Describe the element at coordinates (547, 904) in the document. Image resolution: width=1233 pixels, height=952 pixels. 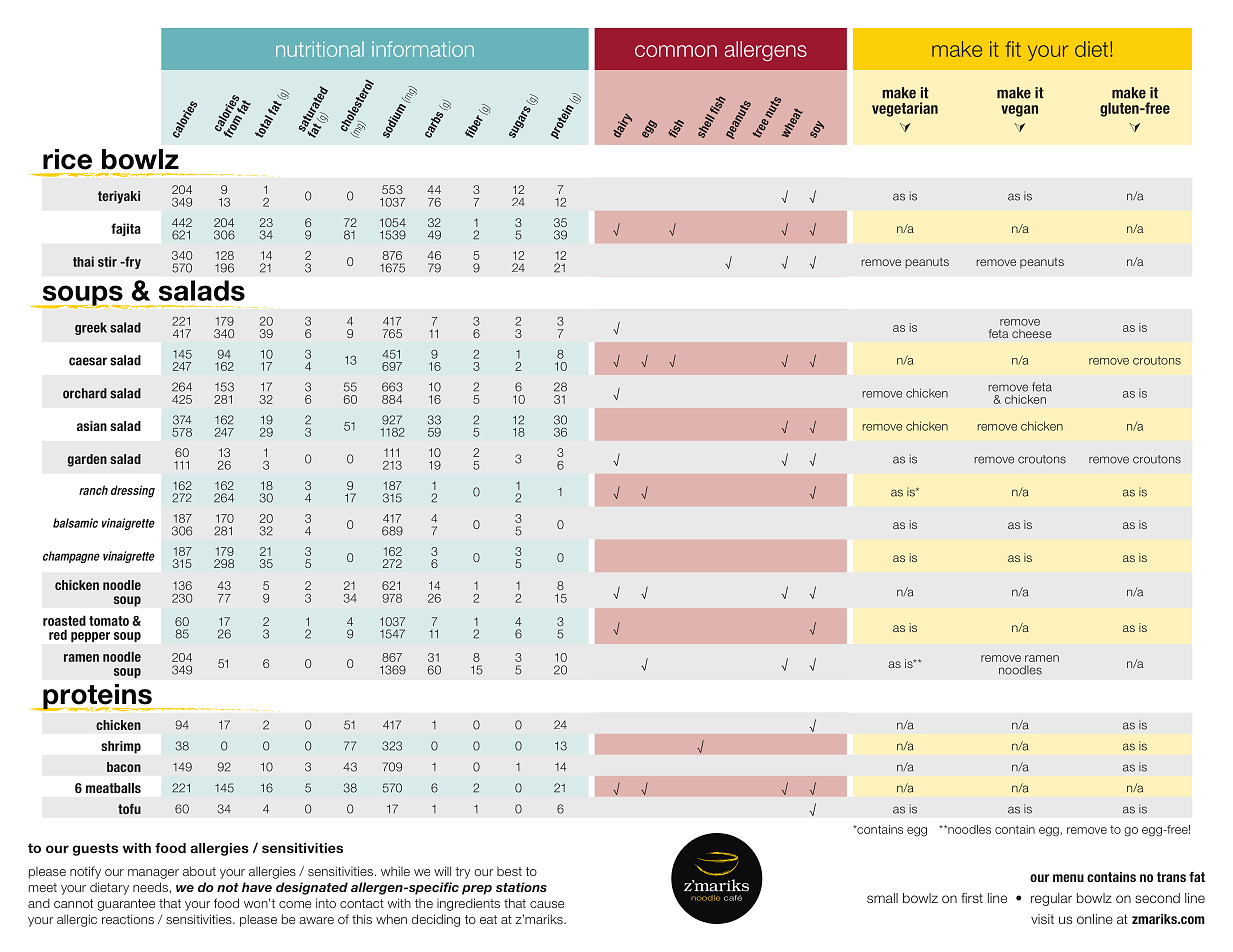
I see `cause` at that location.
